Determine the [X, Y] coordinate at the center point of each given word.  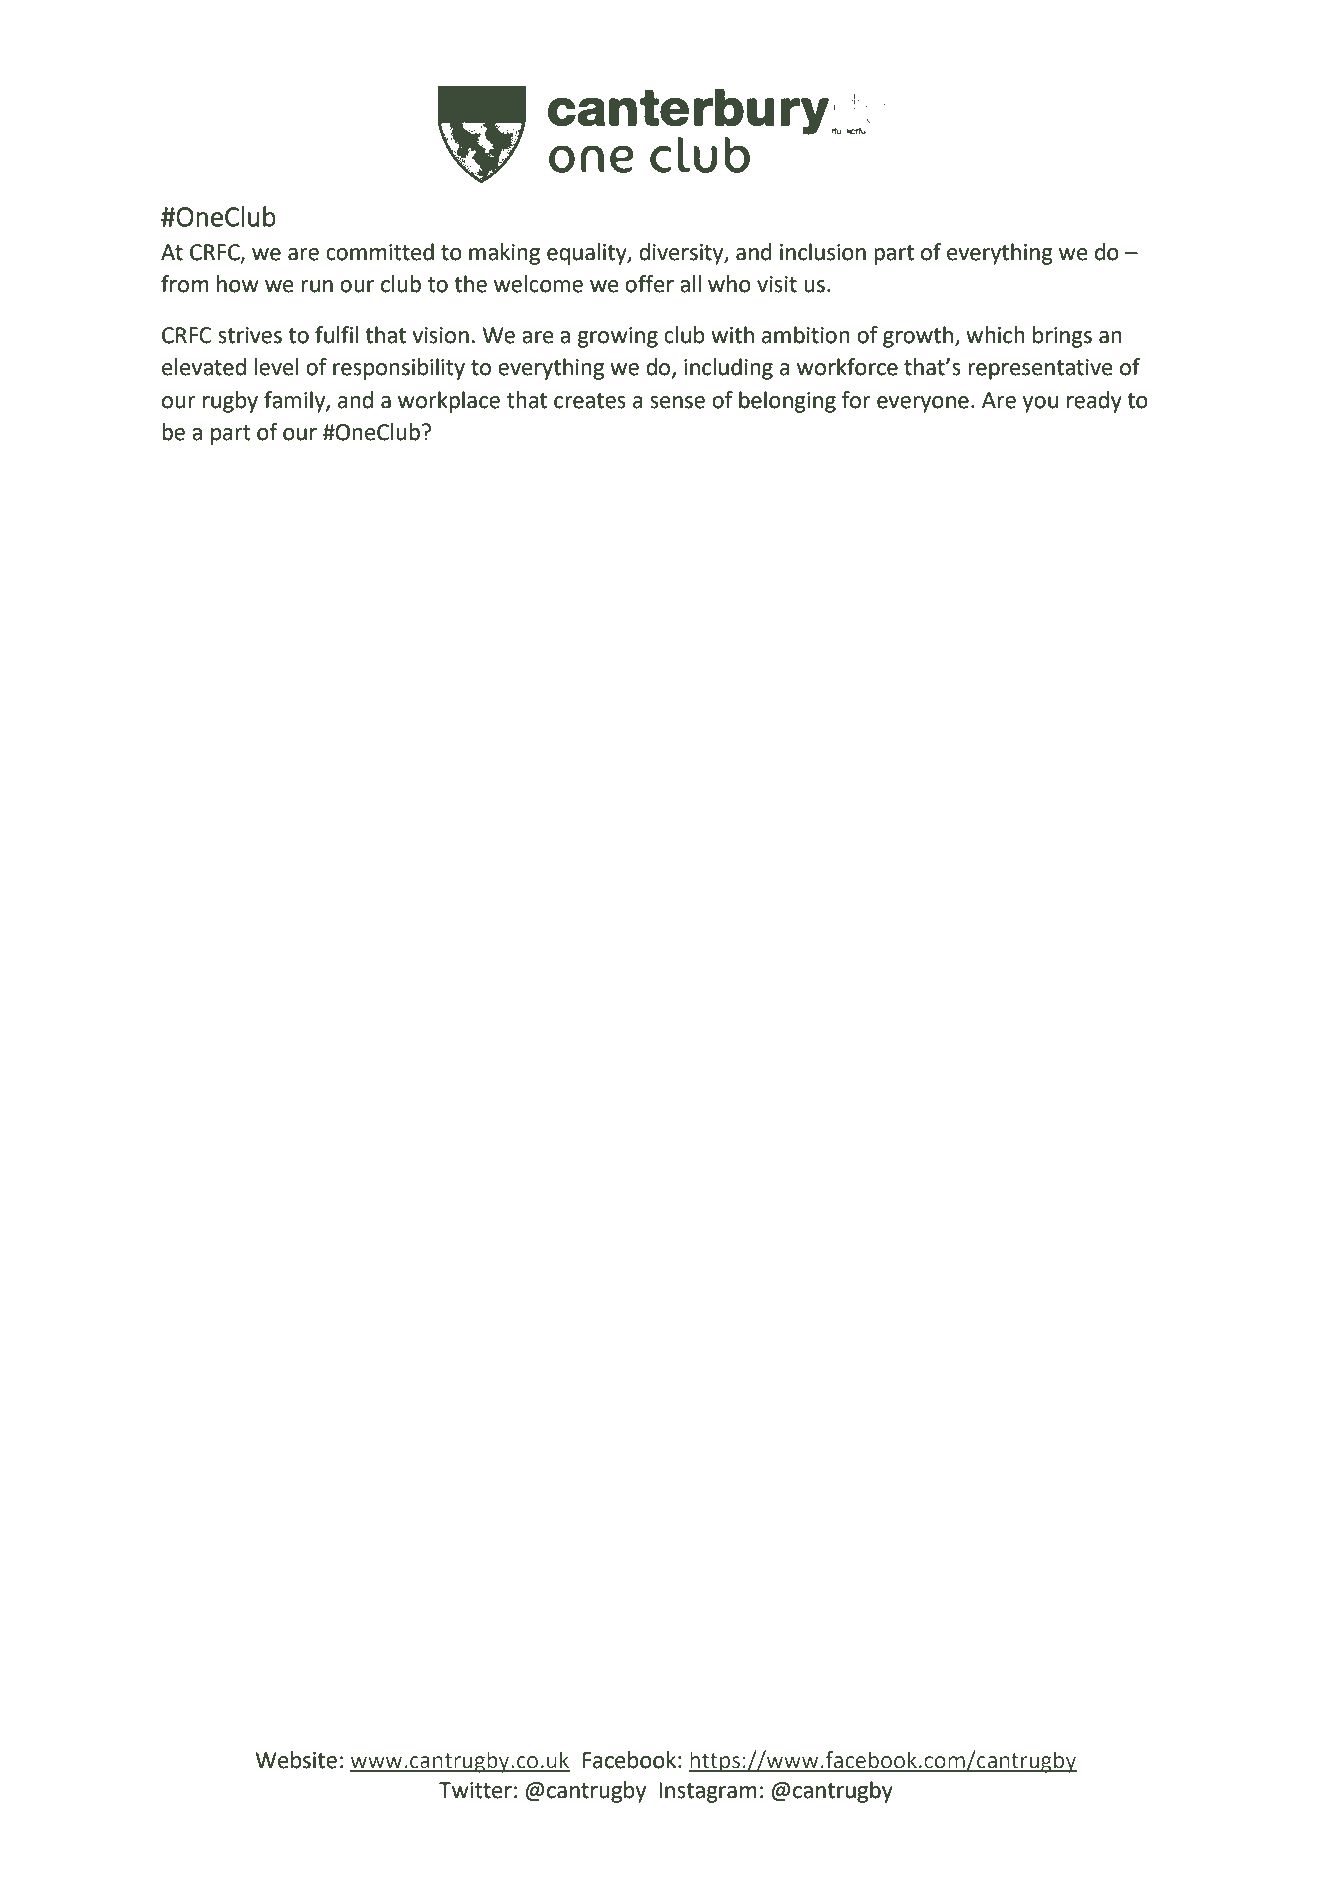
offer [649, 284]
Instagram [708, 1792]
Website [296, 1760]
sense [677, 402]
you [1040, 404]
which [995, 335]
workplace [449, 402]
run [317, 286]
